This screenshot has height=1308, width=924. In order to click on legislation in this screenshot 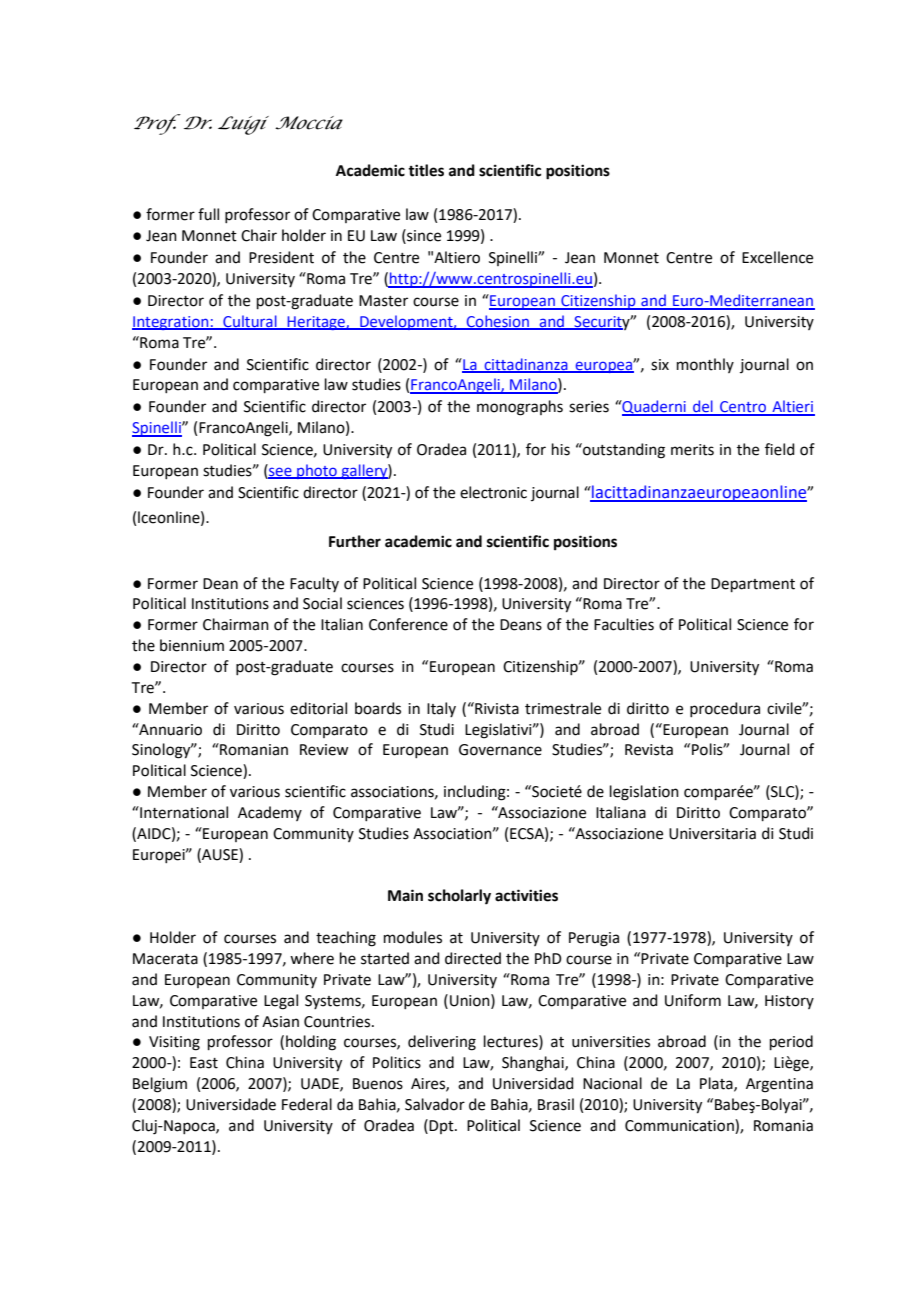, I will do `click(644, 793)`.
